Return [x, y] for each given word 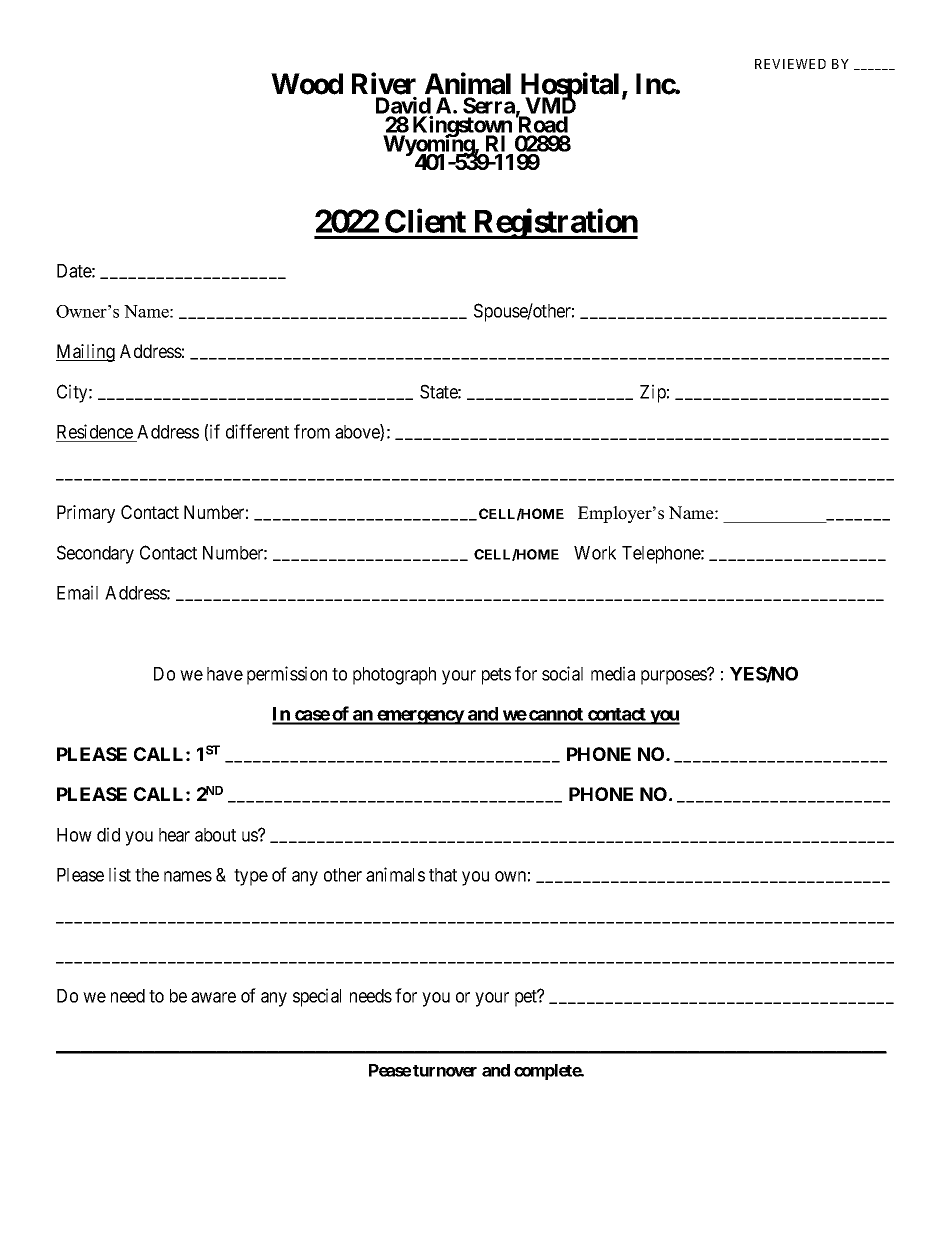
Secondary [95, 554]
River [384, 84]
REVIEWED [790, 64]
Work [595, 553]
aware [213, 997]
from [312, 431]
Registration [555, 224]
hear [174, 835]
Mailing [85, 353]
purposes [674, 677]
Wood [307, 84]
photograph [394, 676]
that [443, 875]
